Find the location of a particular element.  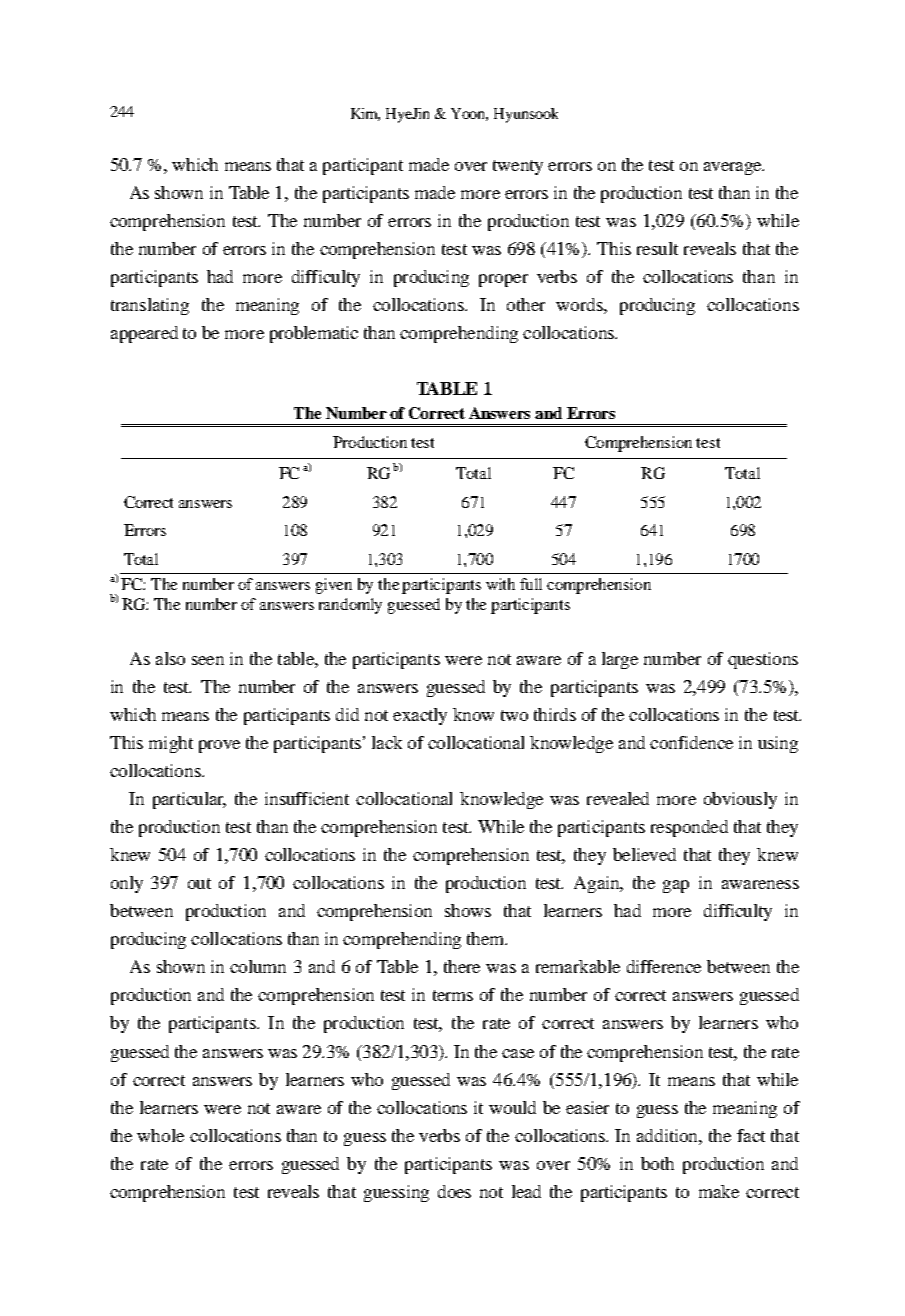

result is located at coordinates (657, 248).
